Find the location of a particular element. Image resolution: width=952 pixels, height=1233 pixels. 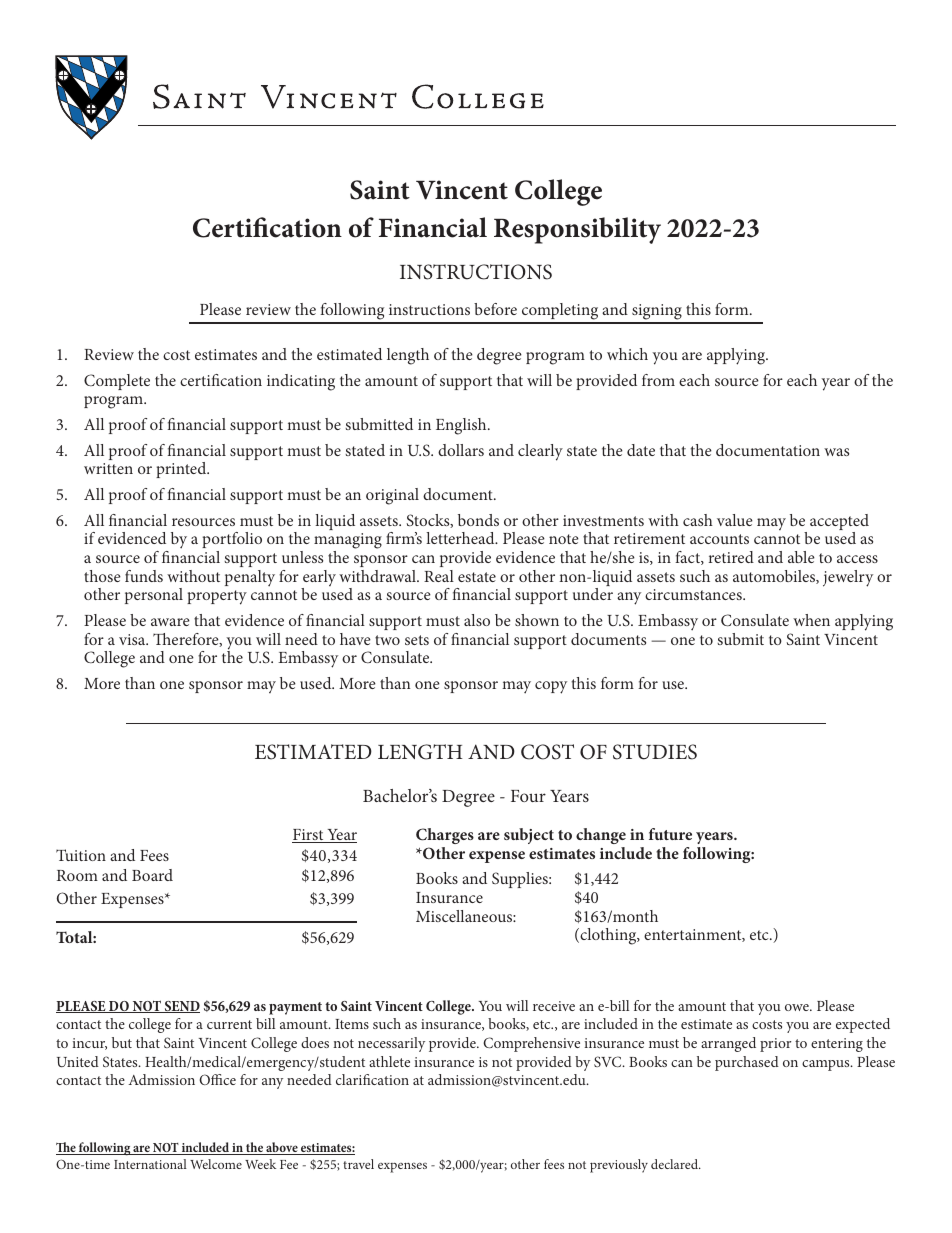

International is located at coordinates (150, 1164).
